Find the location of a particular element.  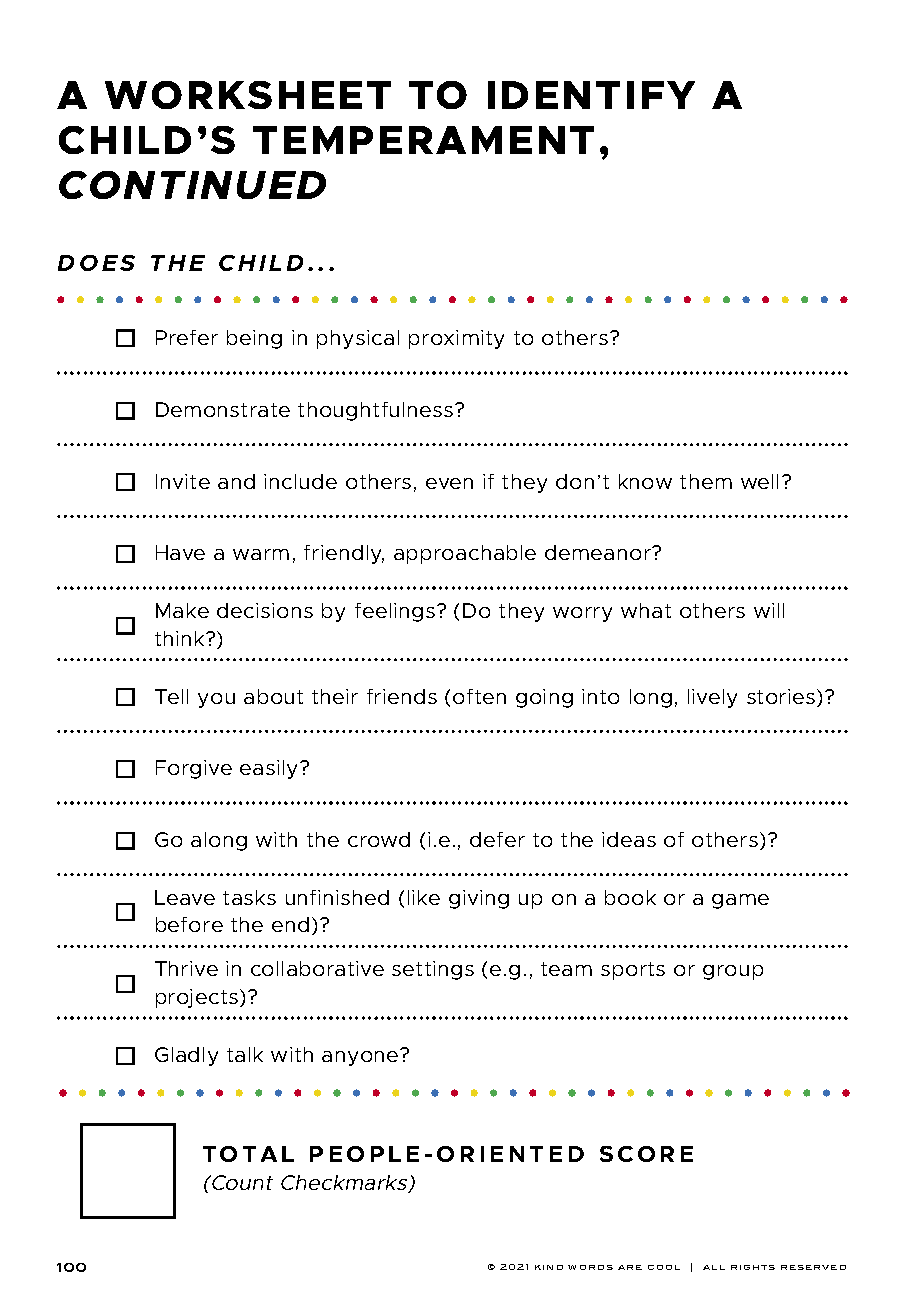

cool is located at coordinates (664, 1267).
